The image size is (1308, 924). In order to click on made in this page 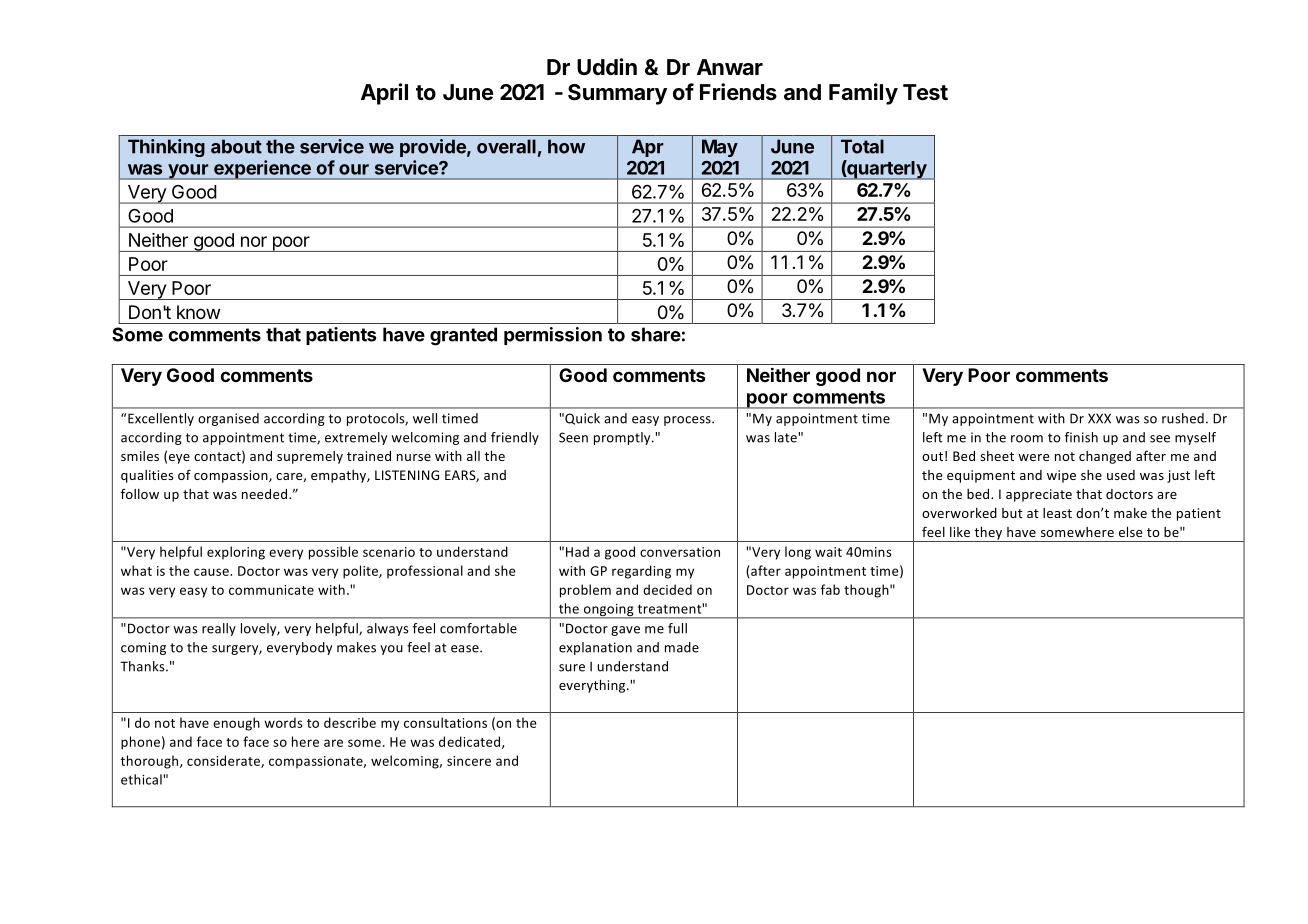, I will do `click(682, 647)`.
